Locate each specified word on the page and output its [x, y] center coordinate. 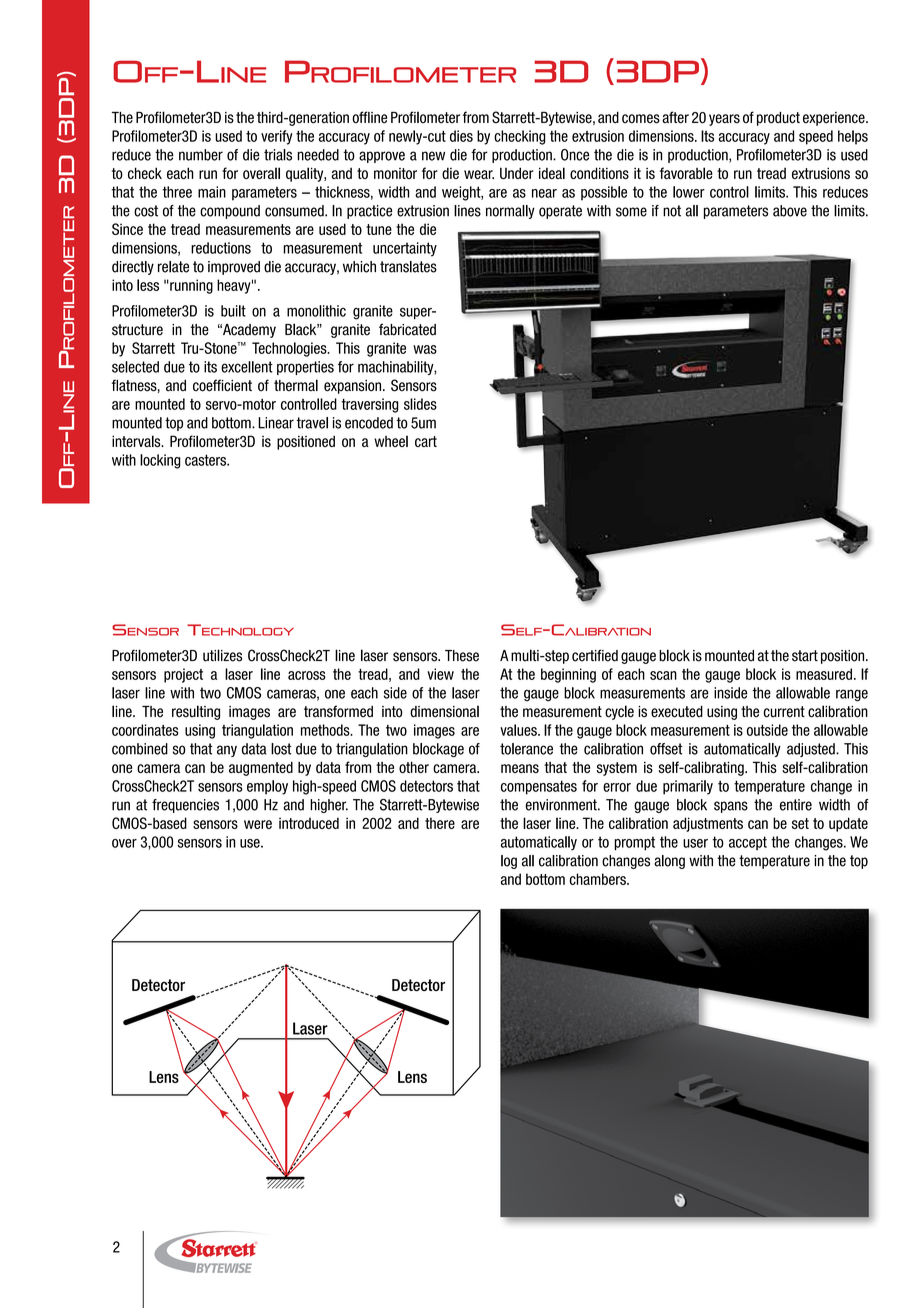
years [724, 120]
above [790, 211]
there [440, 823]
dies [461, 136]
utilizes [222, 655]
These [462, 656]
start [805, 656]
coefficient [222, 385]
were [258, 824]
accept [748, 843]
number [201, 155]
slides [420, 404]
